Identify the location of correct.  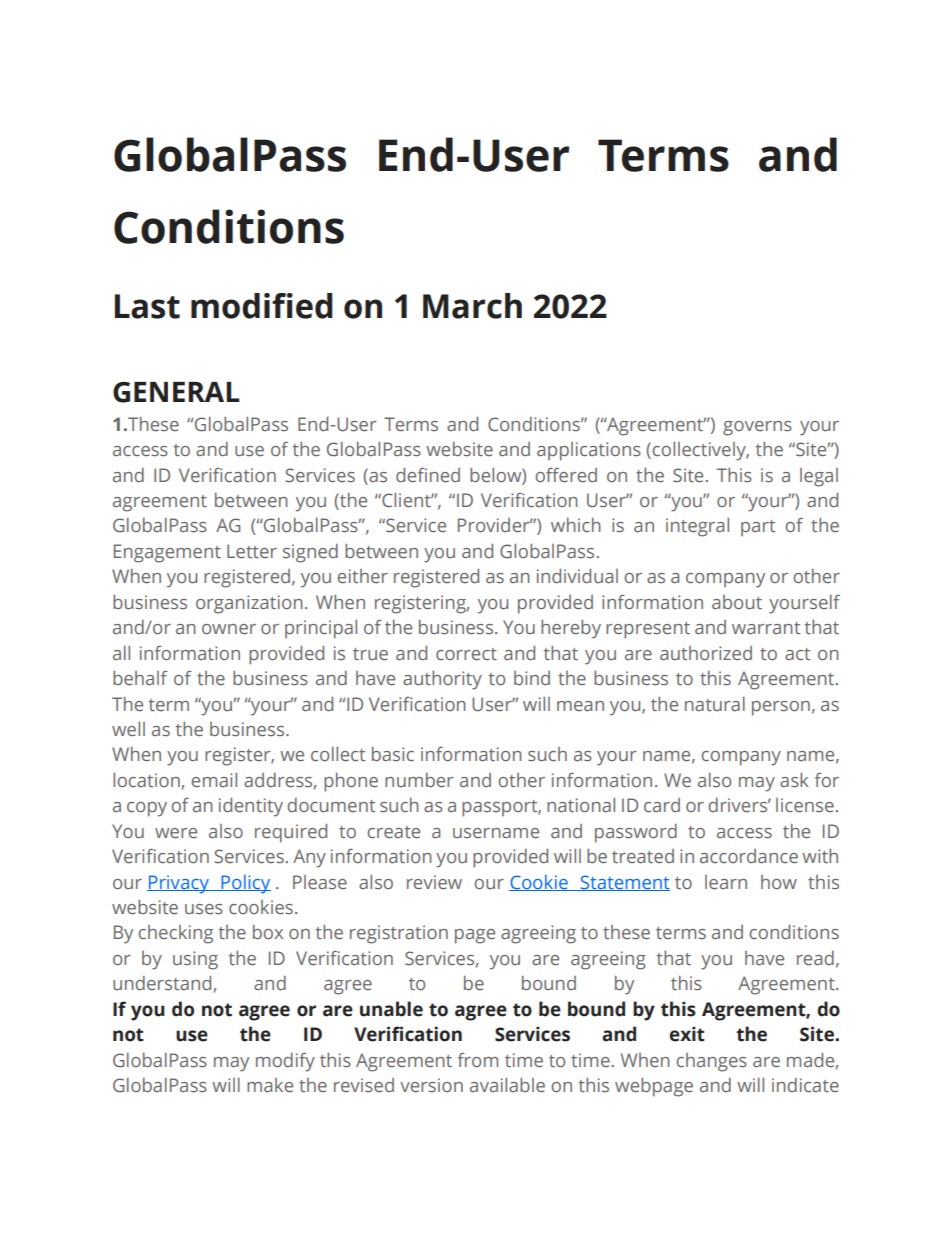
(466, 654).
